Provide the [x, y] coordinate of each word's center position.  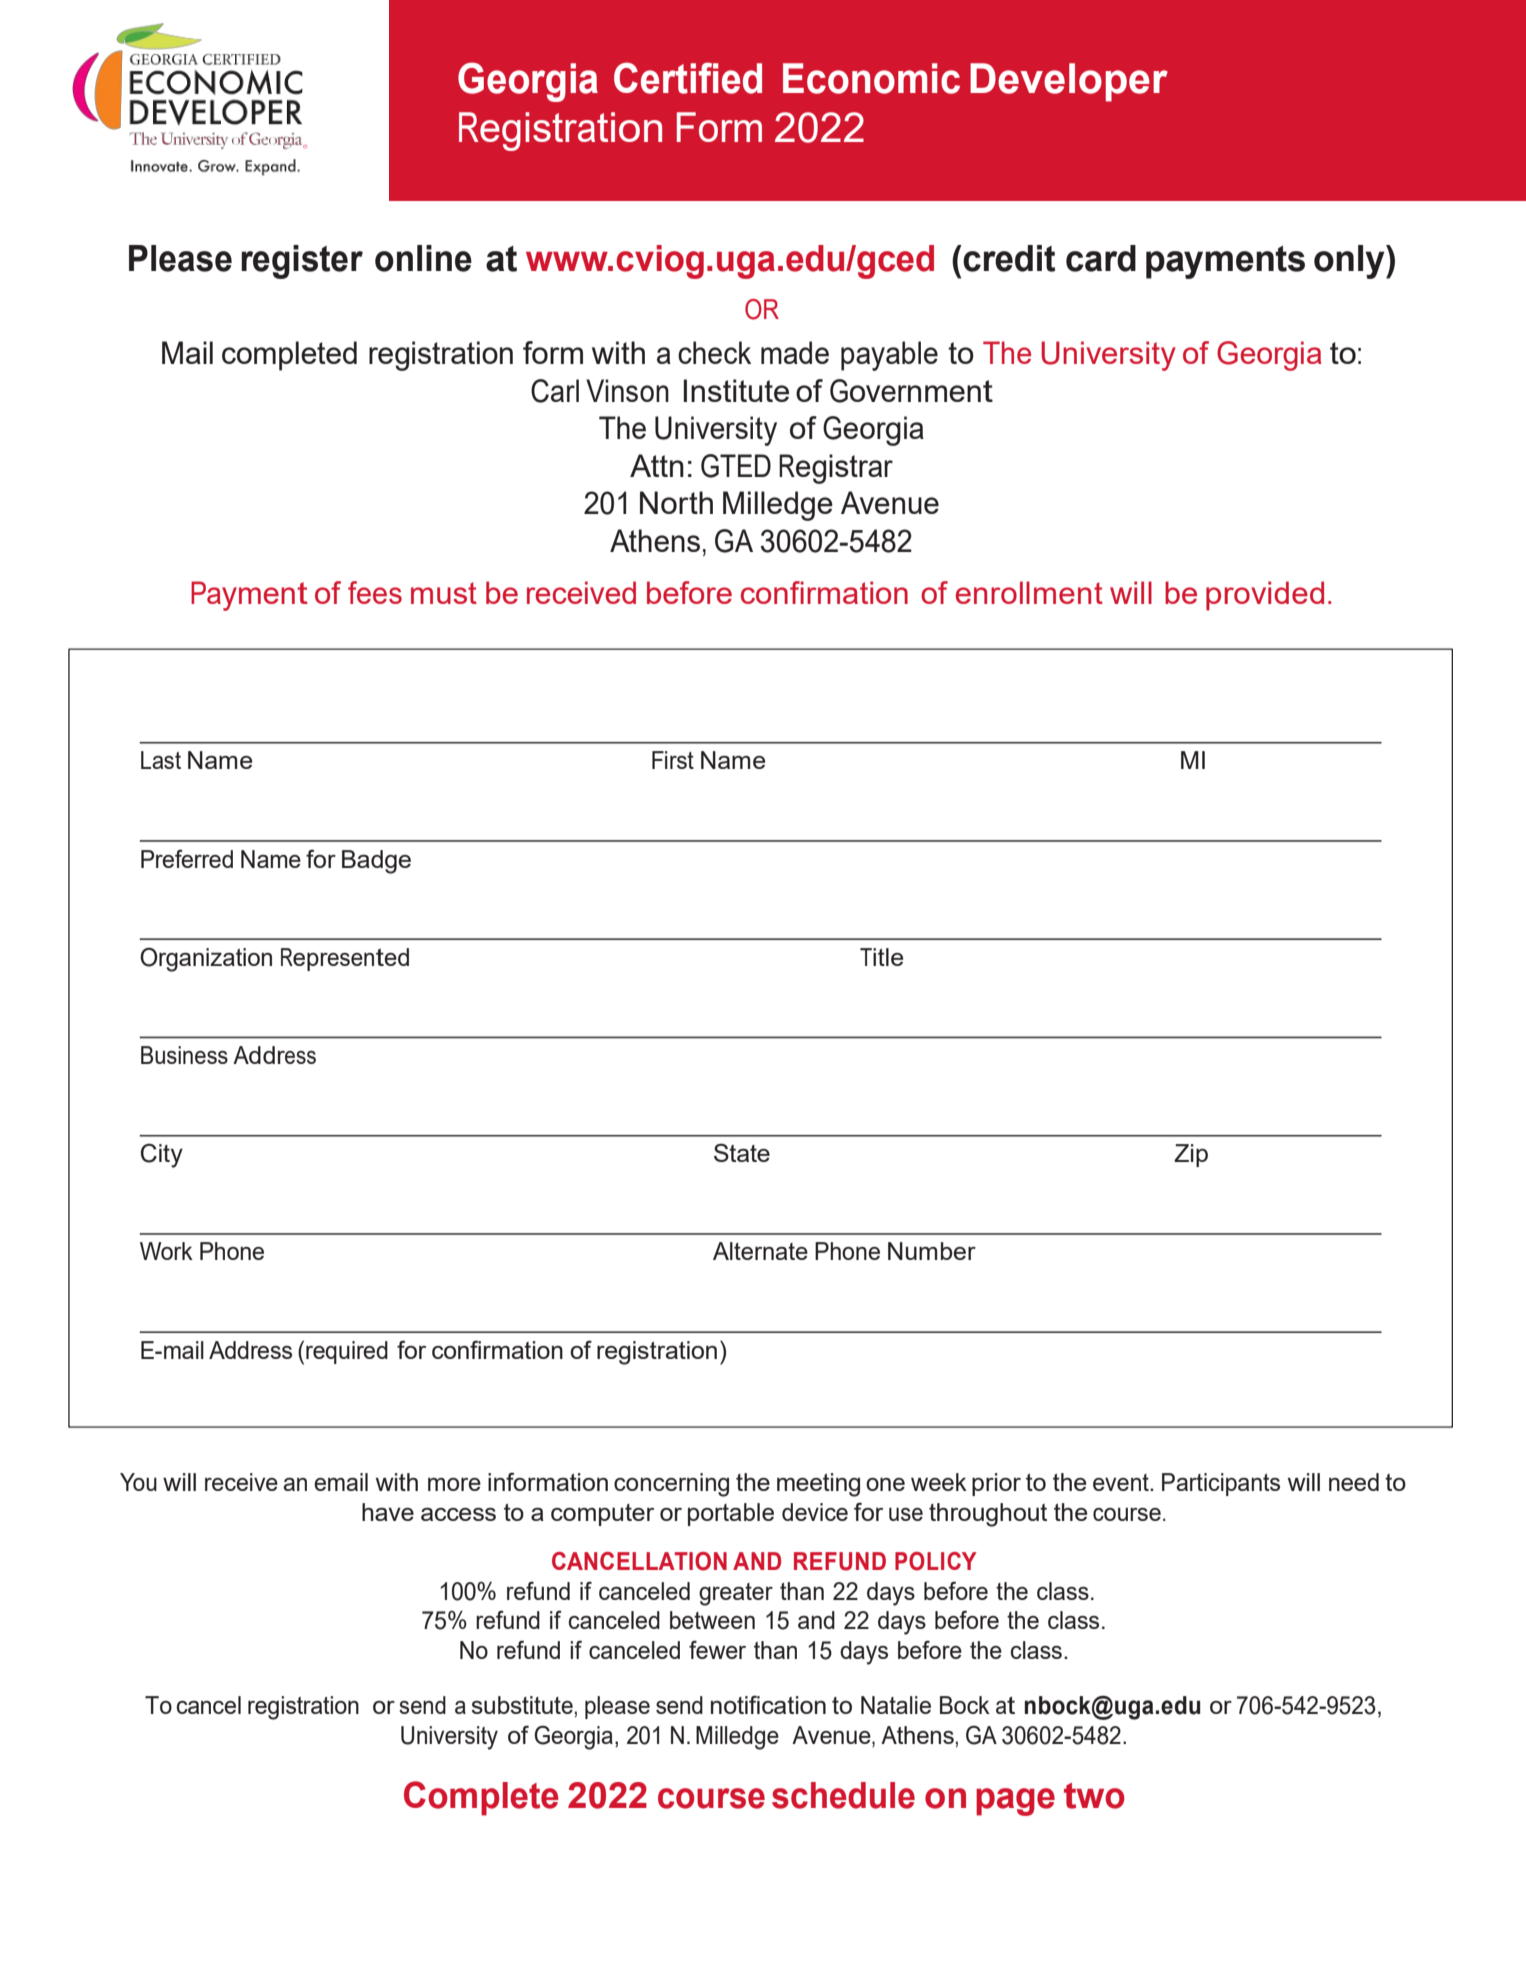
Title [881, 957]
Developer [1069, 82]
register [302, 262]
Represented [345, 959]
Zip [1191, 1155]
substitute [522, 1705]
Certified [688, 78]
